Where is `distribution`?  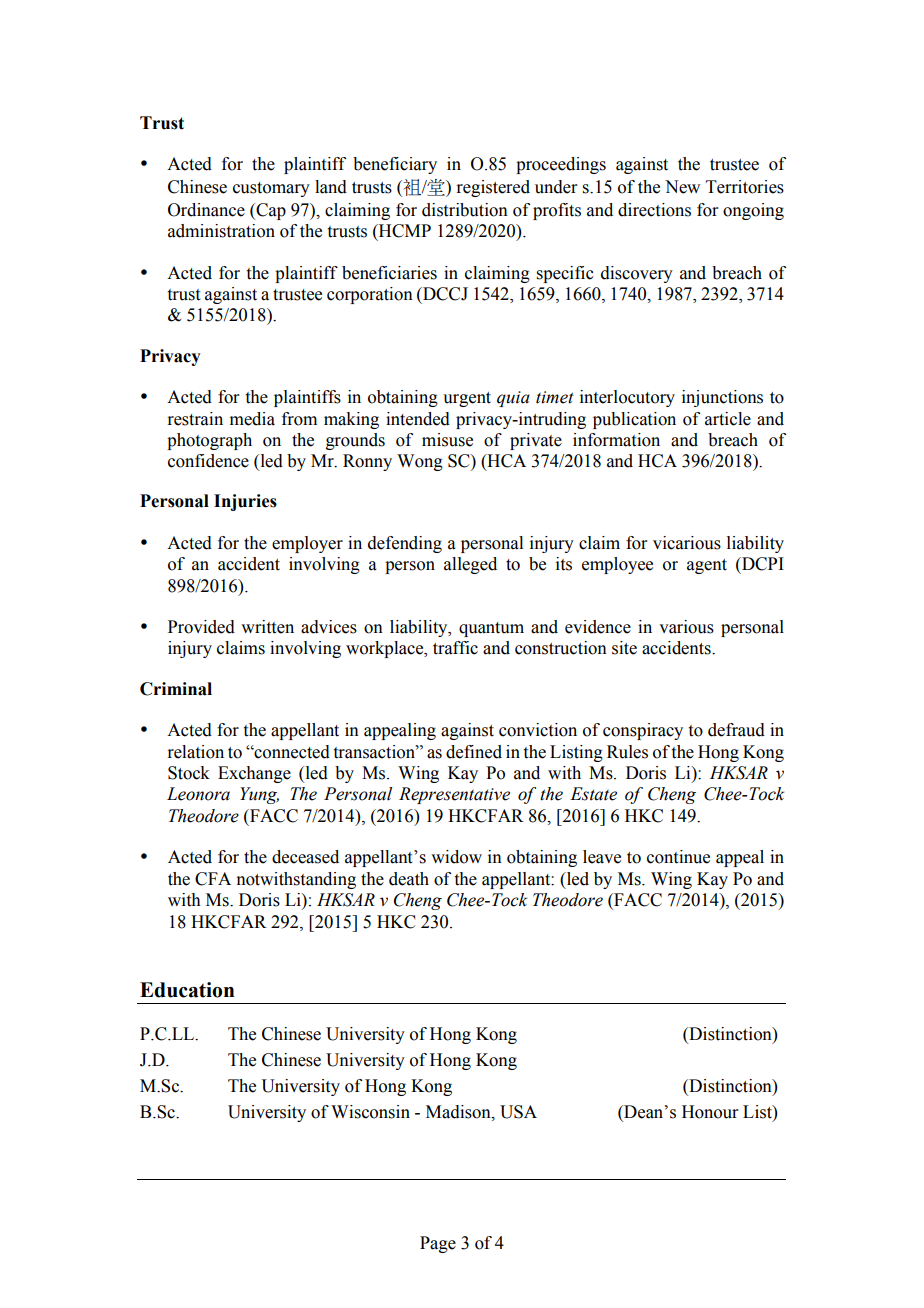
distribution is located at coordinates (465, 210).
